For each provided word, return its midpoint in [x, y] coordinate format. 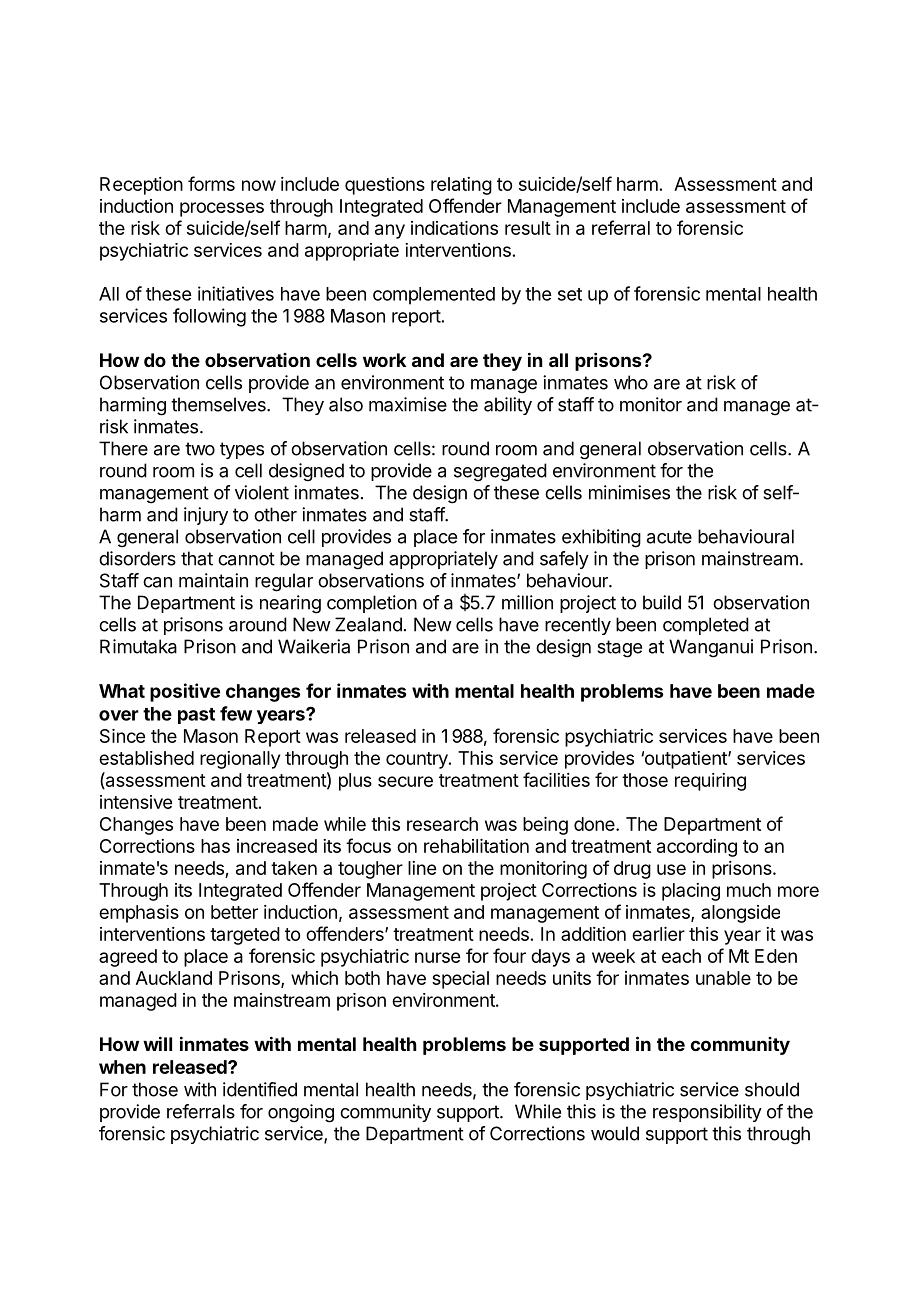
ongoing [301, 1113]
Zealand [368, 624]
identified [260, 1089]
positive [185, 692]
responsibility [707, 1113]
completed [706, 626]
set [570, 294]
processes [222, 209]
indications [454, 228]
